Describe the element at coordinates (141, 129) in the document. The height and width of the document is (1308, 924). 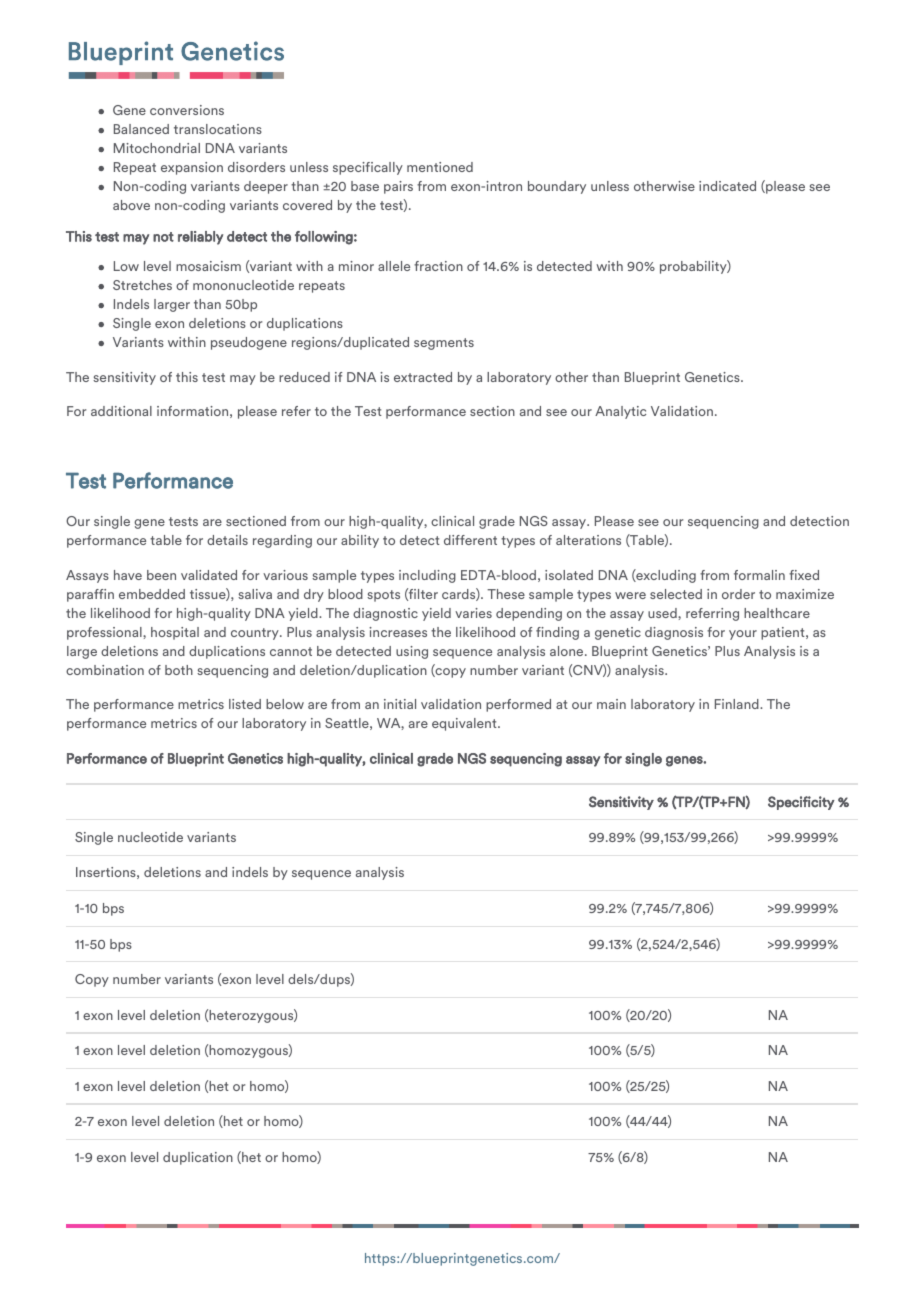
I see `Balanced` at that location.
